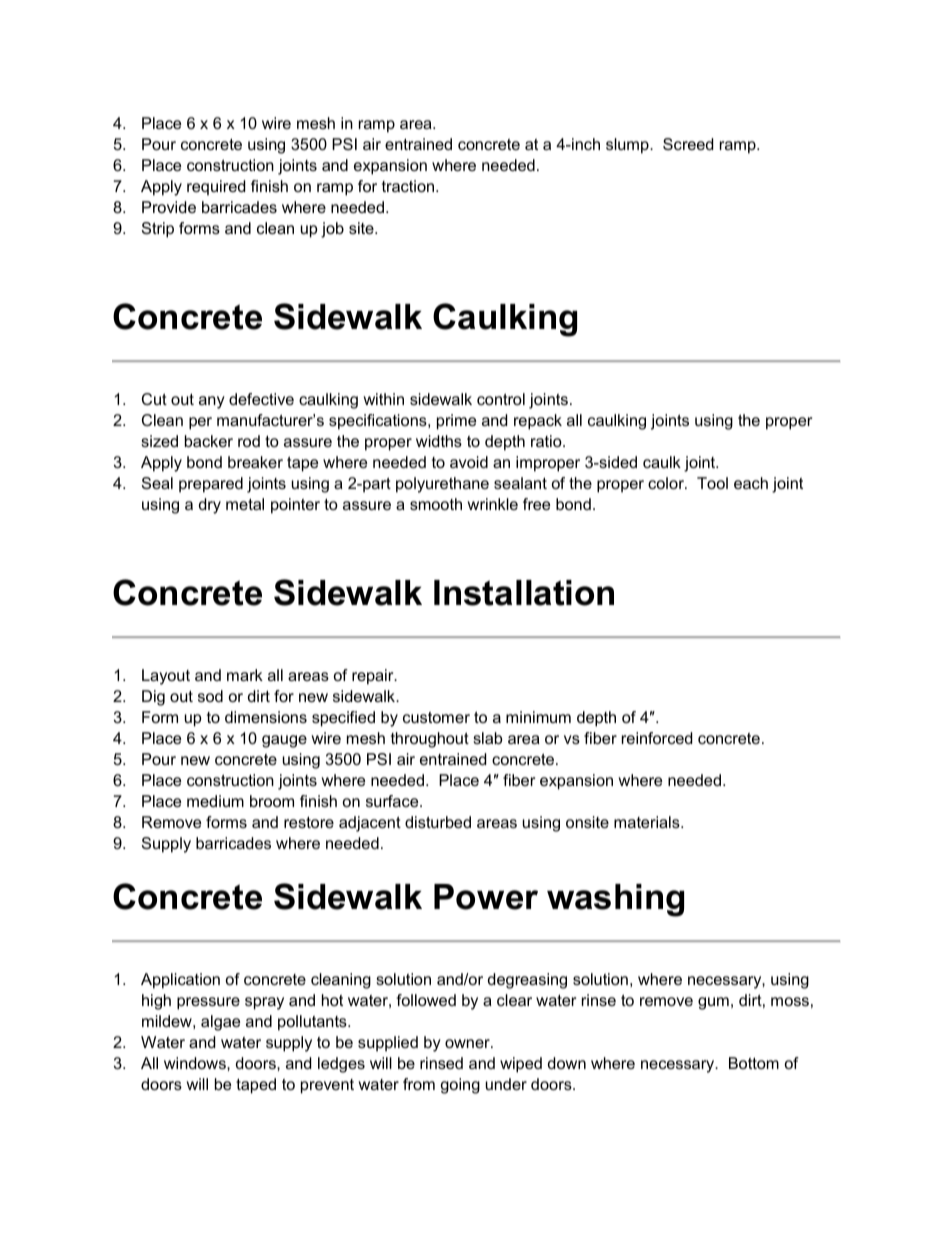 This screenshot has width=952, height=1233. I want to click on Screed, so click(688, 144).
